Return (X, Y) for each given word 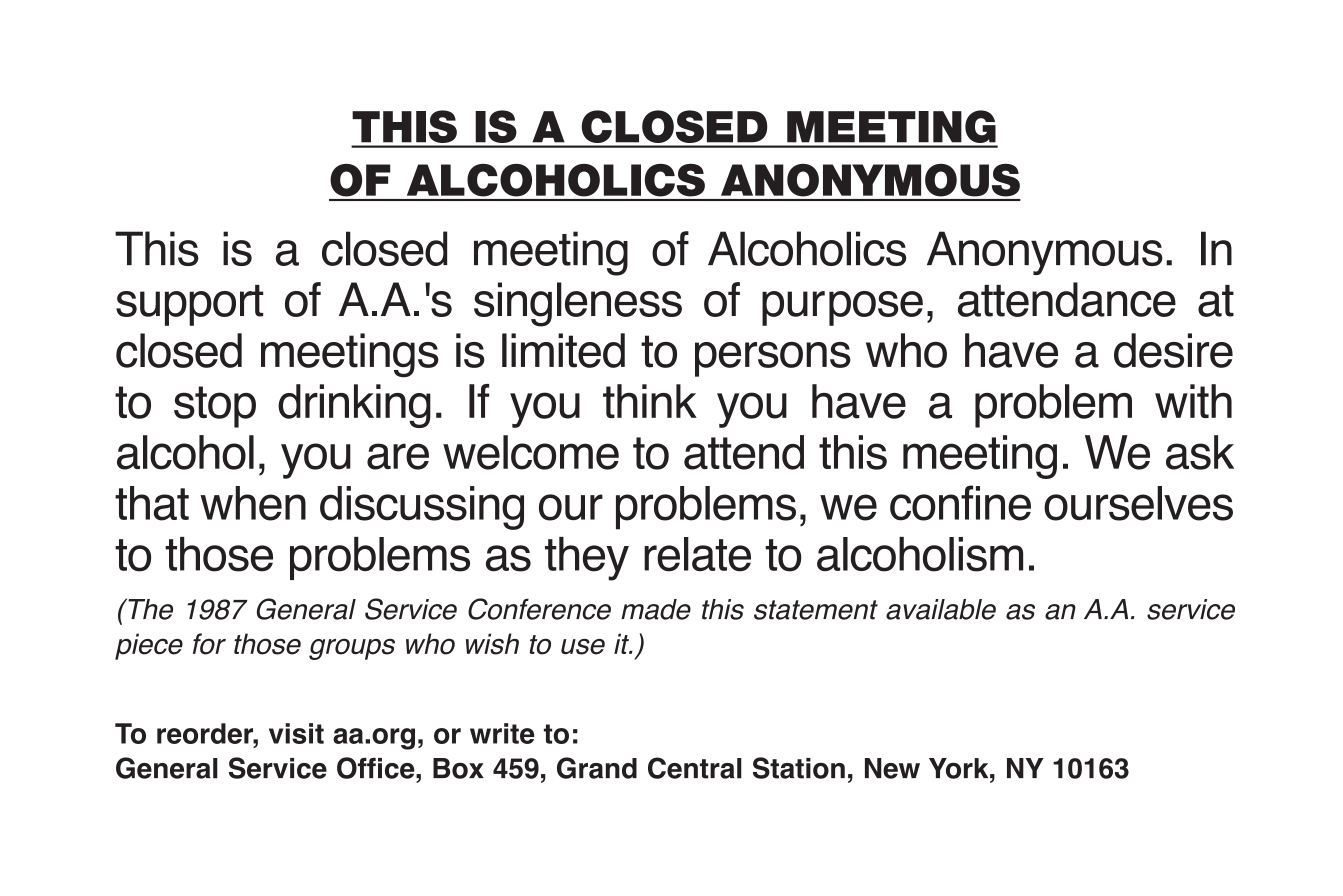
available (941, 609)
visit (296, 733)
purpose (842, 308)
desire (1173, 350)
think (650, 401)
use (583, 647)
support (189, 305)
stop (215, 407)
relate (697, 554)
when (253, 503)
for (209, 644)
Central (695, 768)
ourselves (1138, 503)
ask (1200, 452)
